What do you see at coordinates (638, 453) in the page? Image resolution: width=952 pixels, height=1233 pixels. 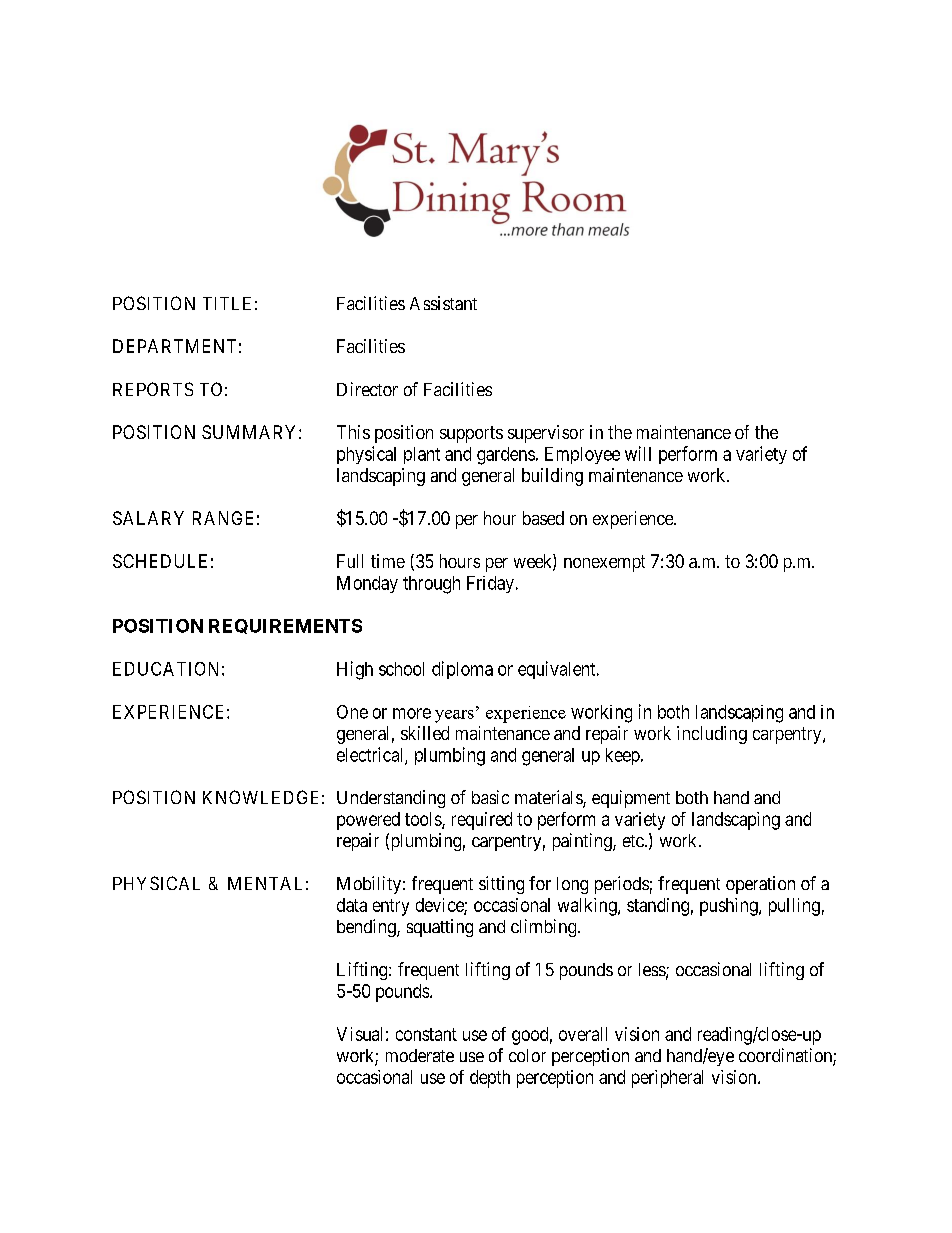 I see `will` at bounding box center [638, 453].
